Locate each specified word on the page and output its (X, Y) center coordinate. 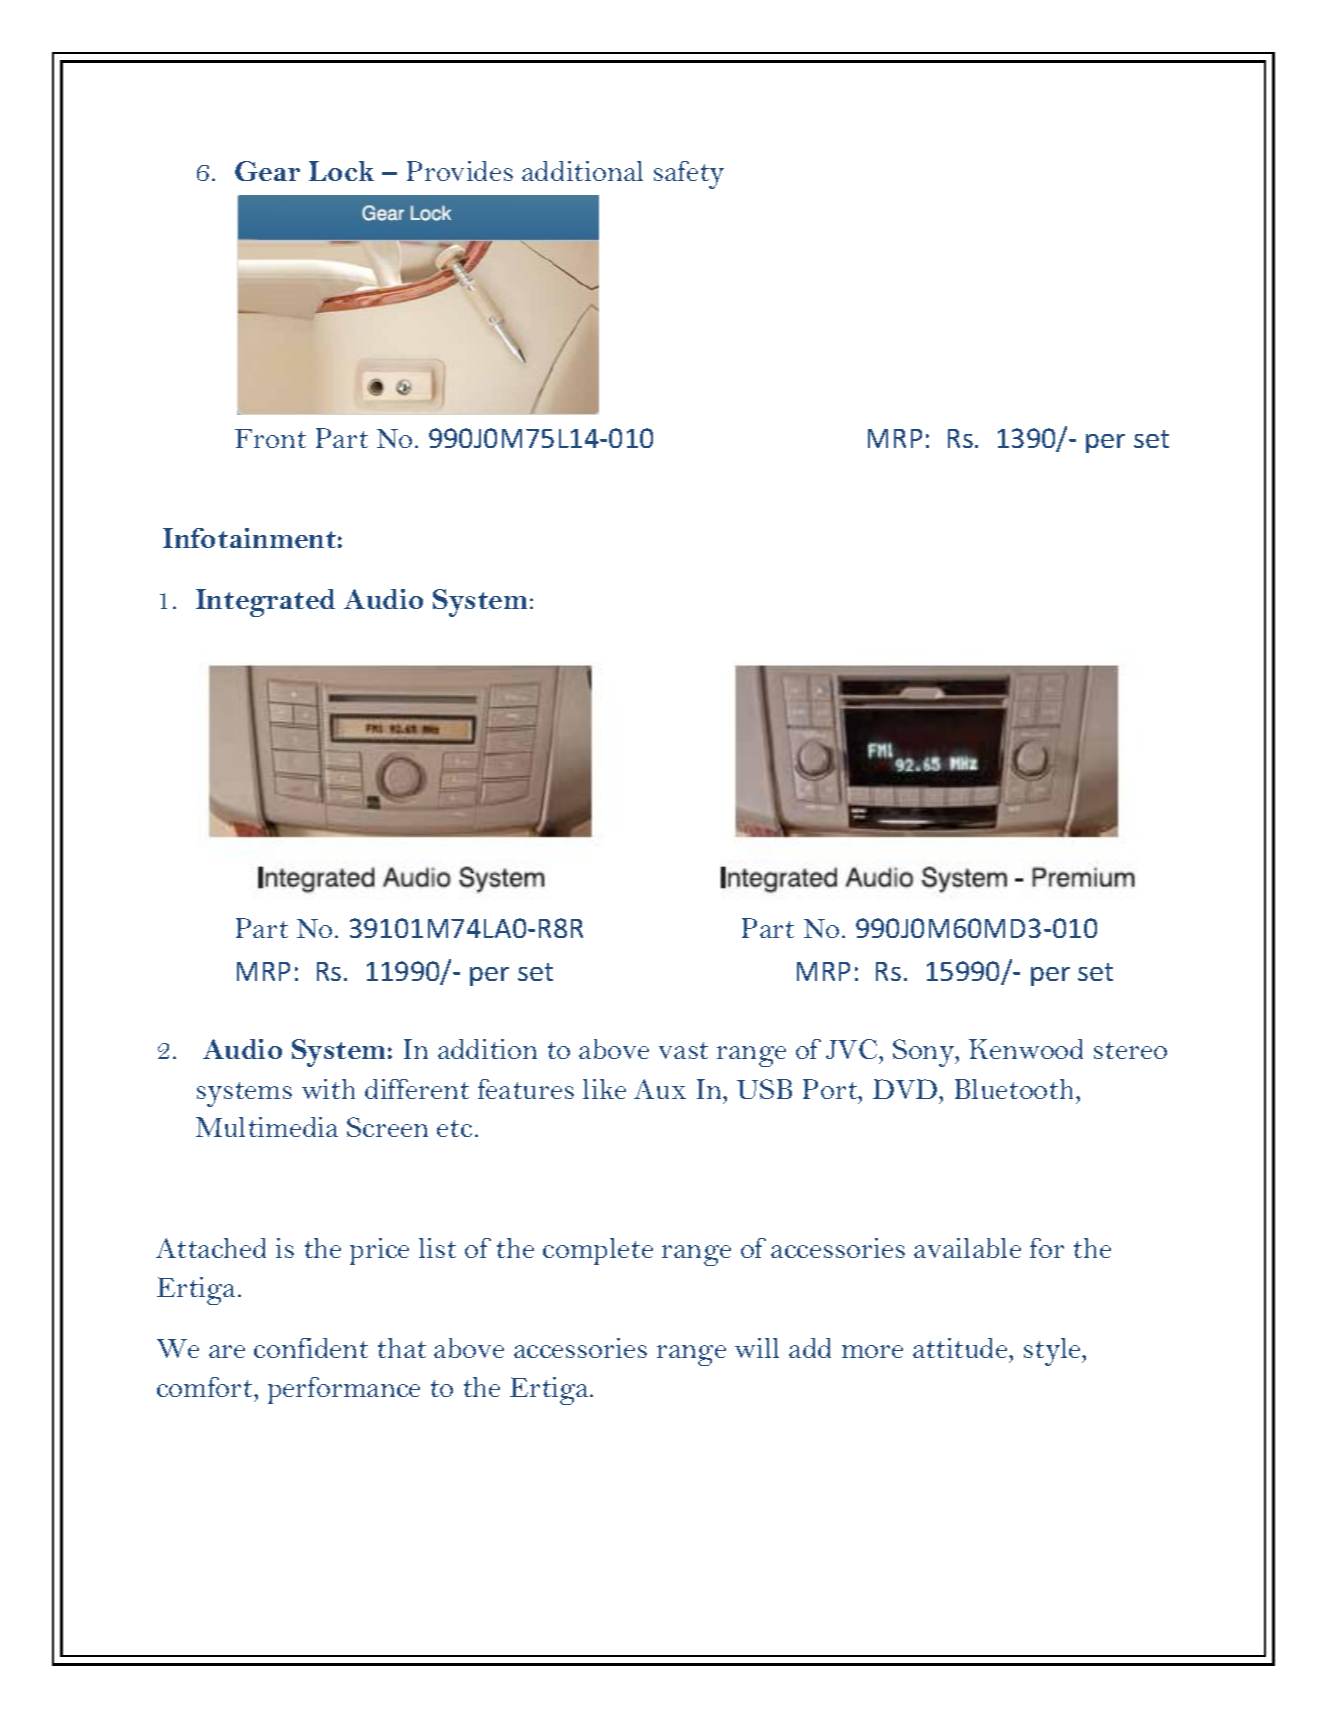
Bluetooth (1014, 1089)
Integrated (265, 603)
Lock (341, 171)
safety (689, 175)
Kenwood (1026, 1049)
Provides (460, 171)
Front (270, 438)
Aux (660, 1089)
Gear (267, 171)
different (417, 1089)
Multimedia (267, 1127)
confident (311, 1348)
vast (683, 1050)
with (328, 1089)
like (604, 1089)
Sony (925, 1053)
